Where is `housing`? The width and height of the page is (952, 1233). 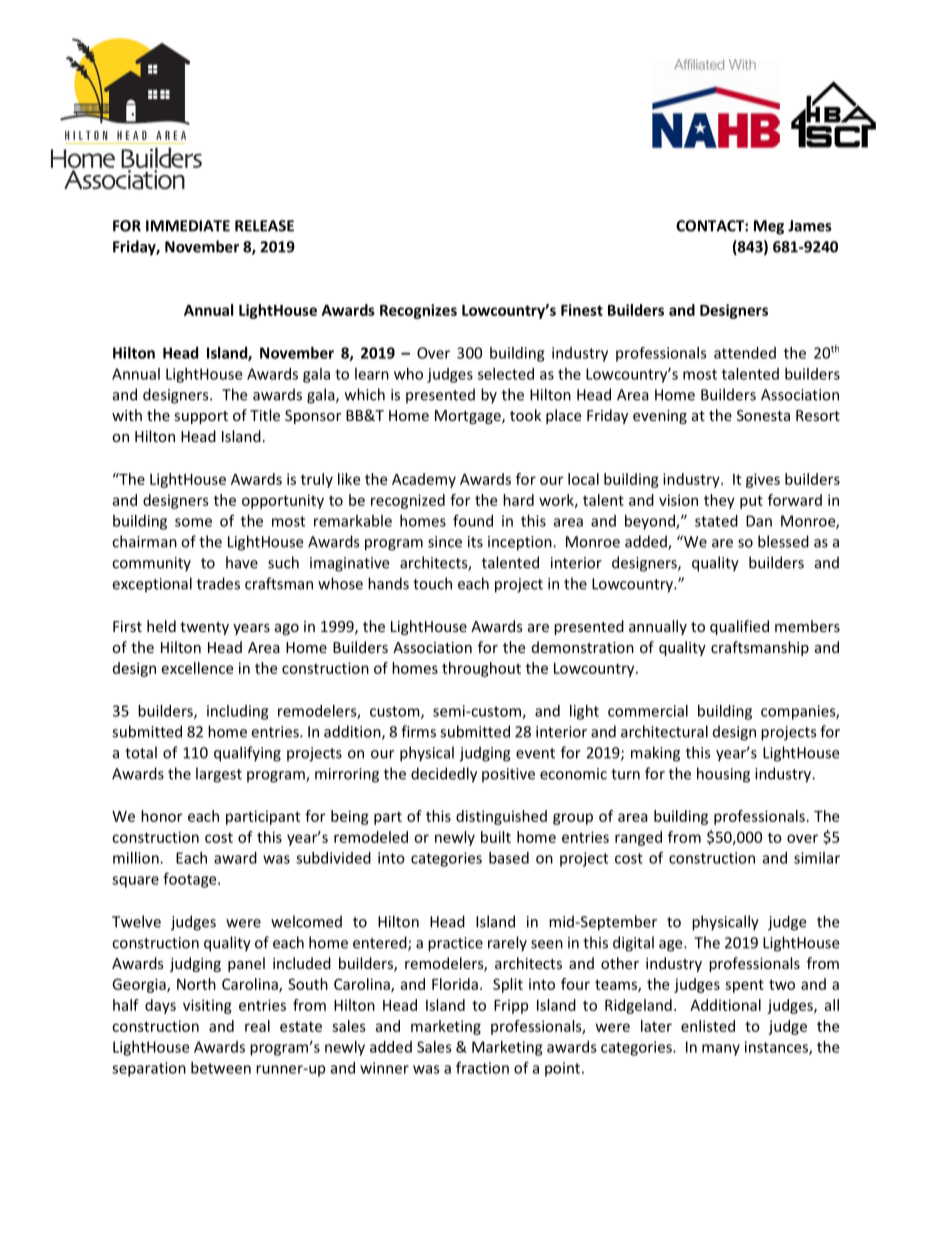 housing is located at coordinates (723, 775).
